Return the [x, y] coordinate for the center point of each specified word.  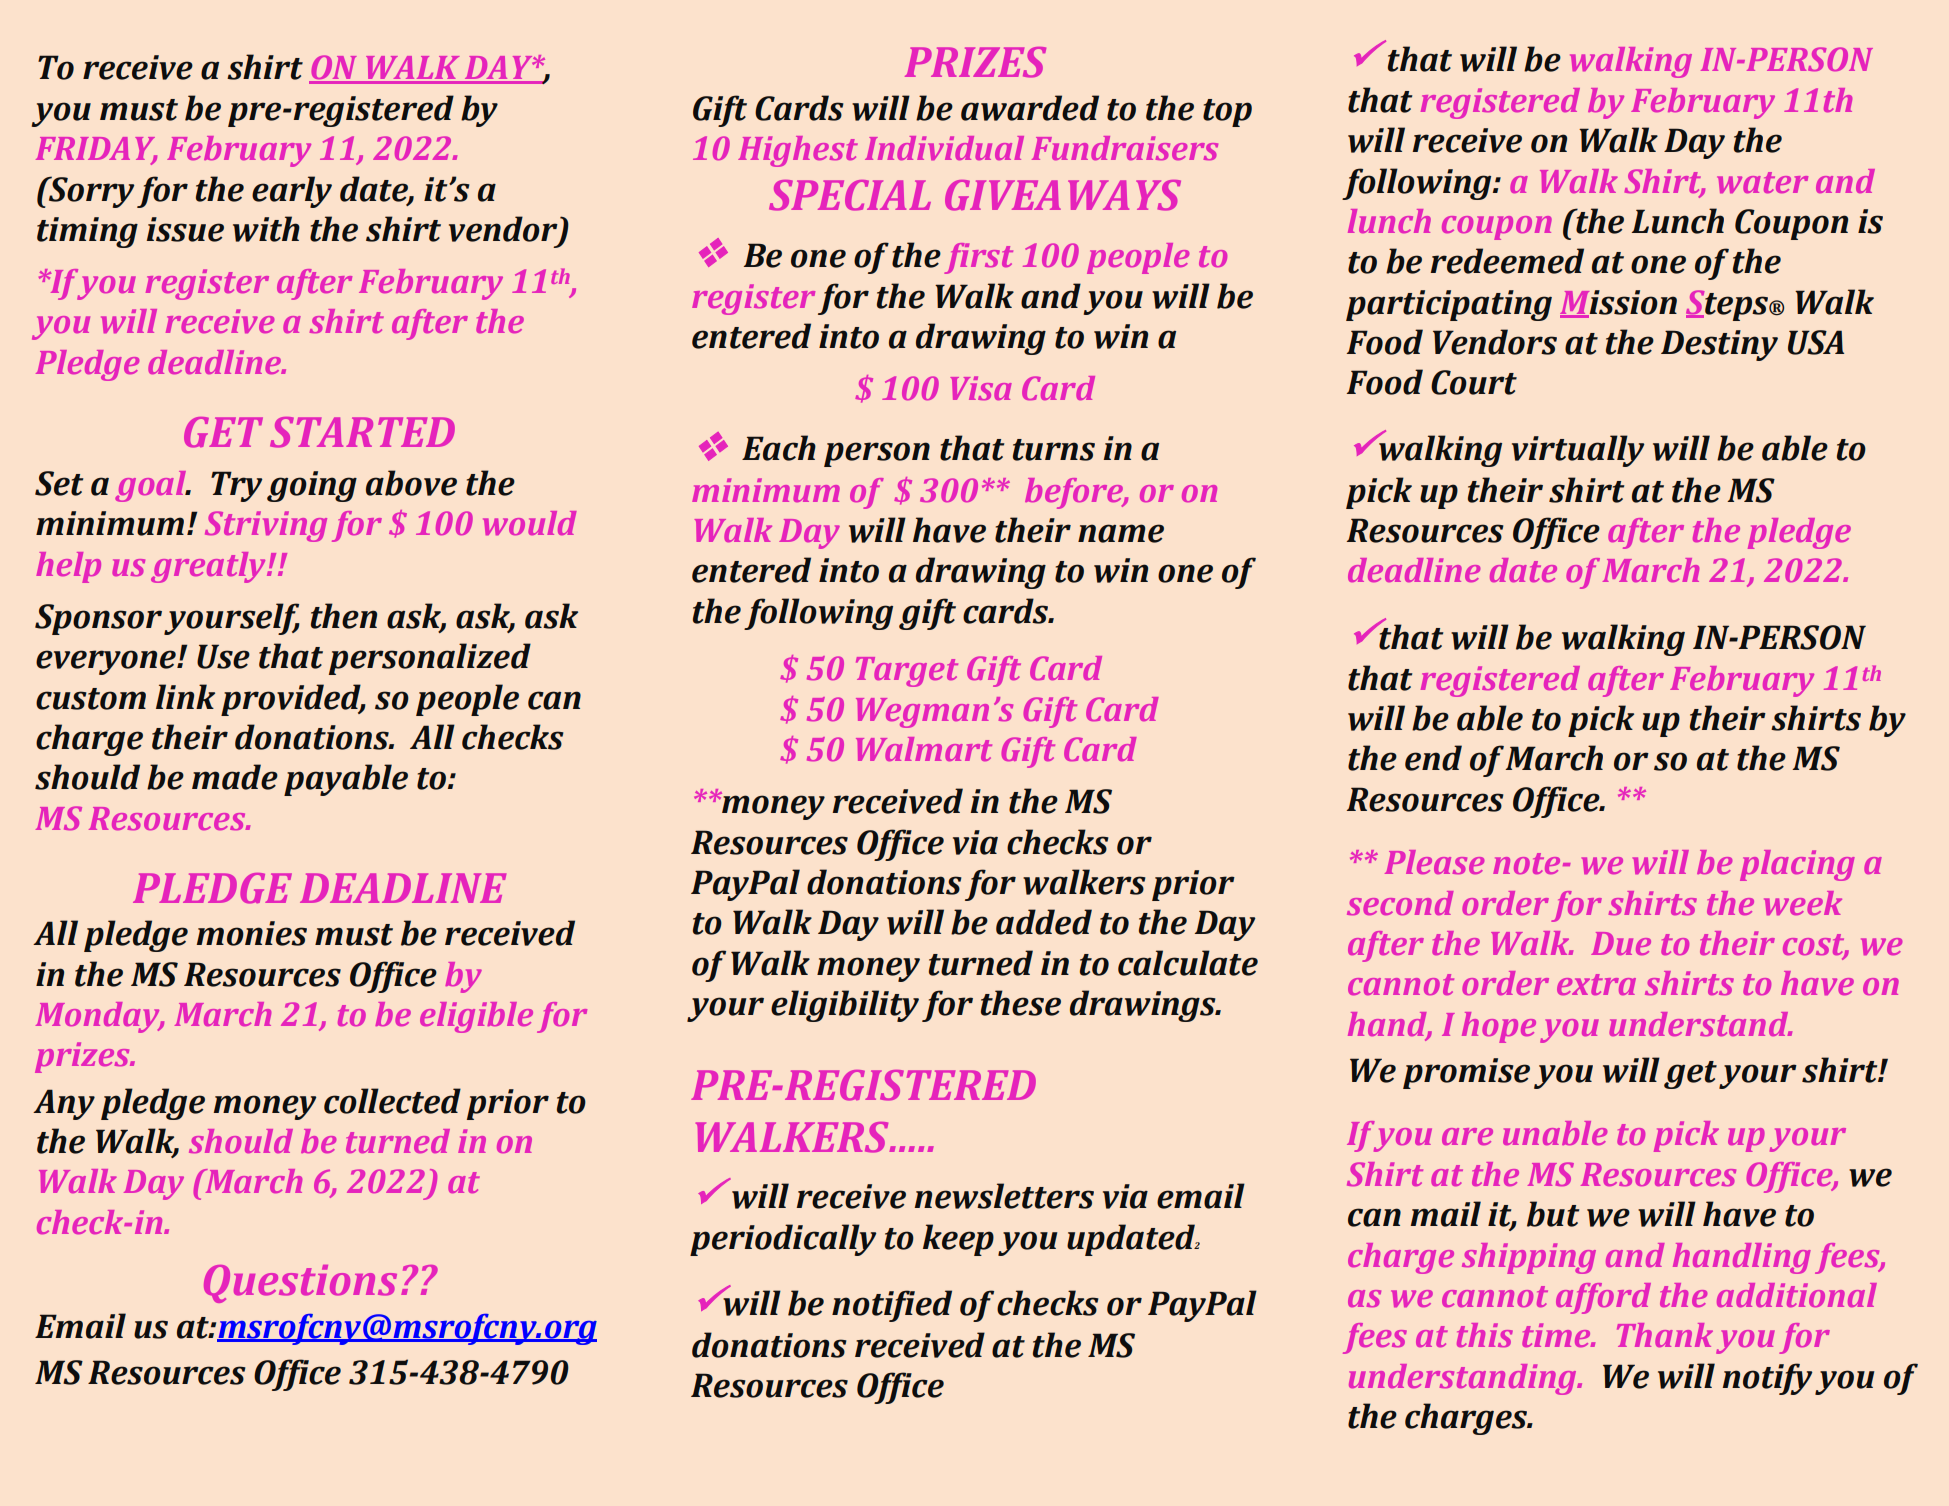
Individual [944, 148]
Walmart [924, 749]
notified [892, 1306]
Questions [300, 1284]
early [292, 192]
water [1762, 182]
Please [1434, 862]
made [235, 777]
